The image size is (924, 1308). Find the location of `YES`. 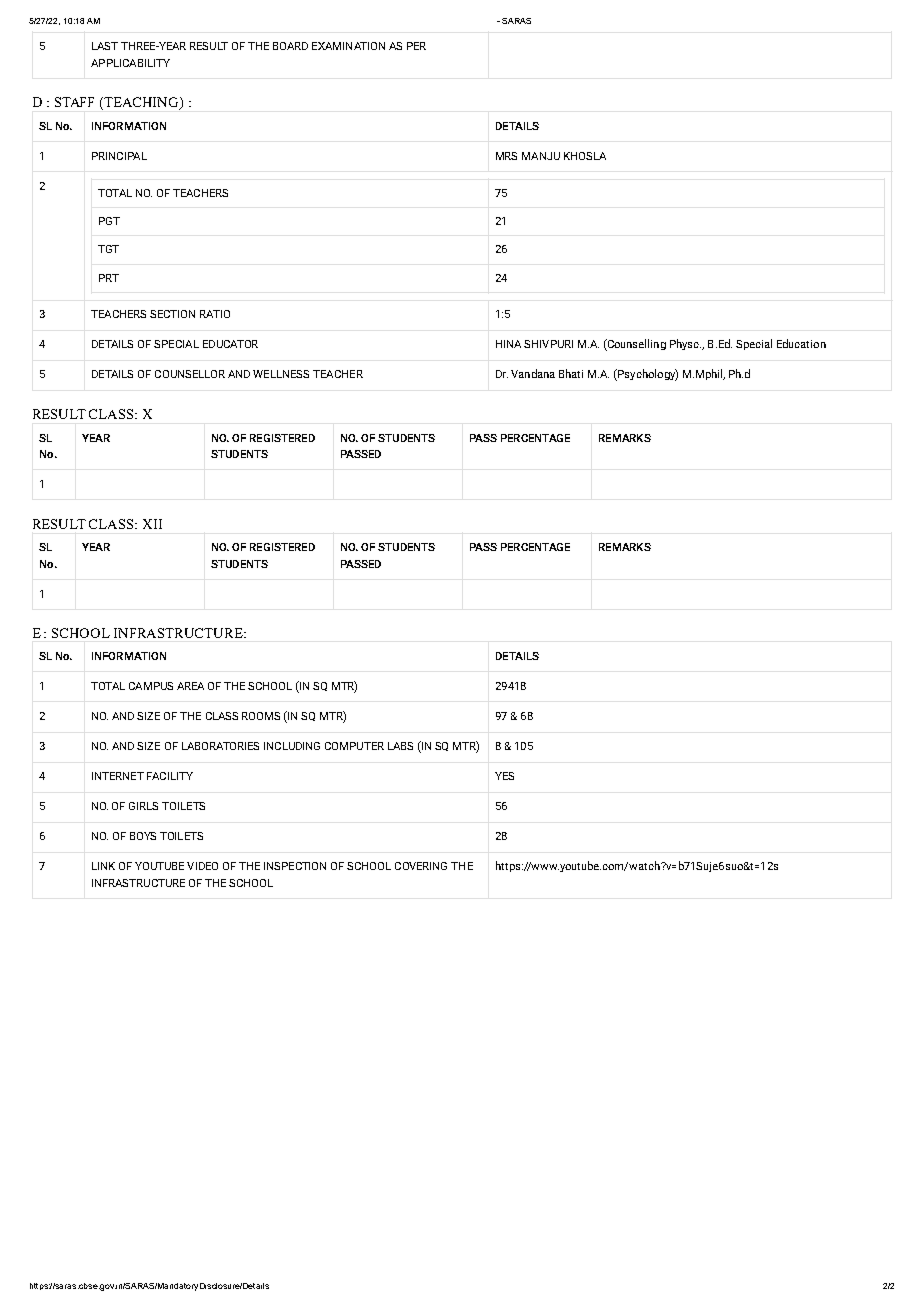

YES is located at coordinates (504, 776).
